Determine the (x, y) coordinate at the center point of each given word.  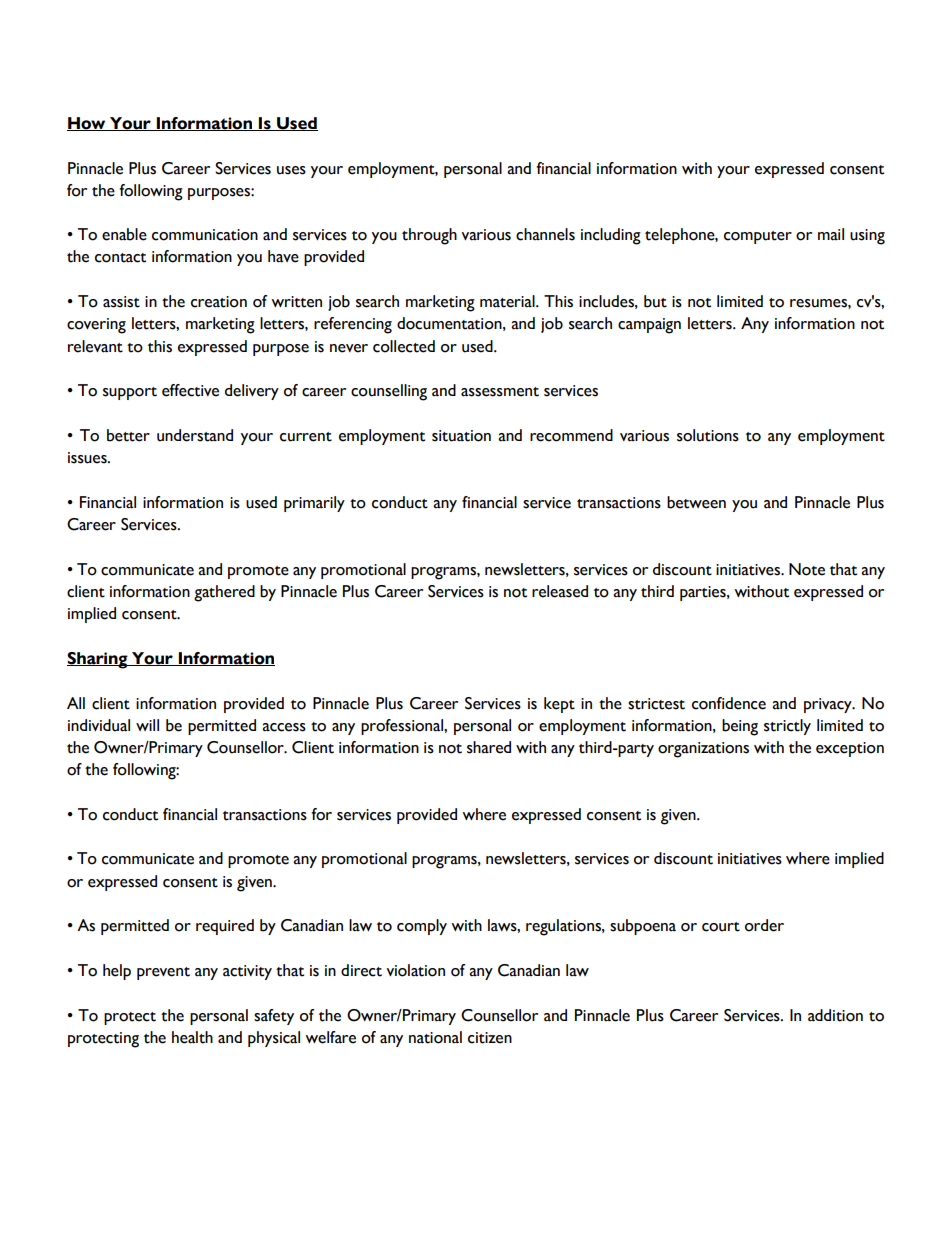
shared (489, 747)
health (192, 1037)
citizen (490, 1038)
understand (195, 435)
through (429, 236)
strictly (787, 727)
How (87, 124)
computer (758, 237)
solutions (708, 435)
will (147, 725)
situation (461, 436)
